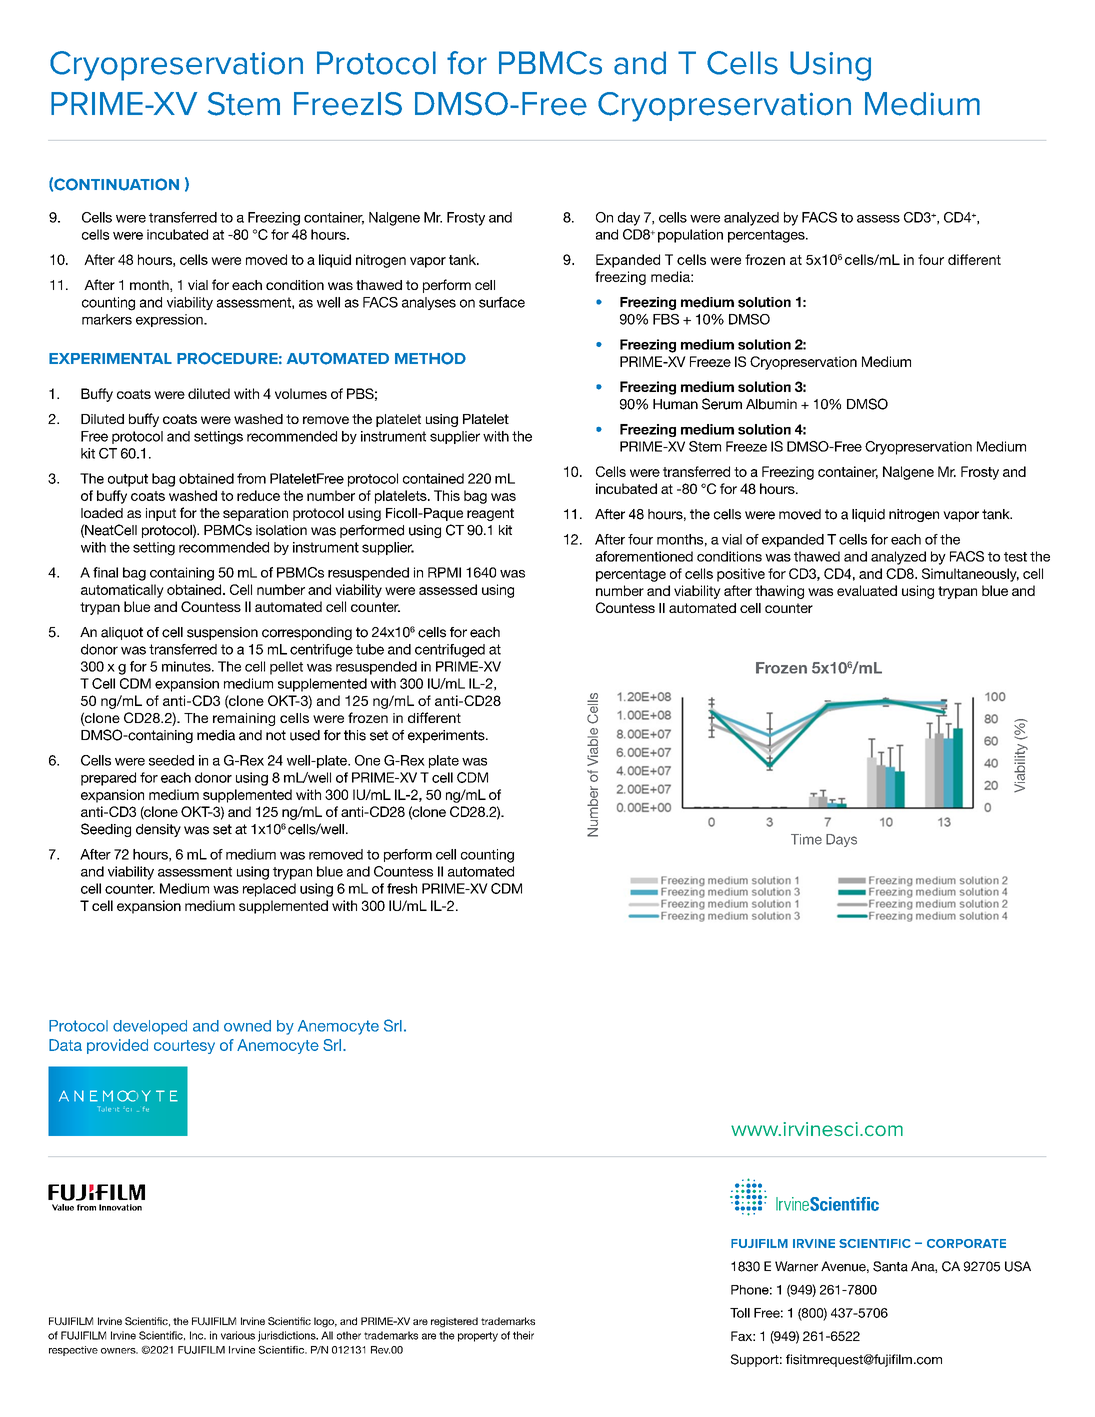 The width and height of the document is (1095, 1417). Describe the element at coordinates (447, 736) in the document. I see `experiments` at that location.
